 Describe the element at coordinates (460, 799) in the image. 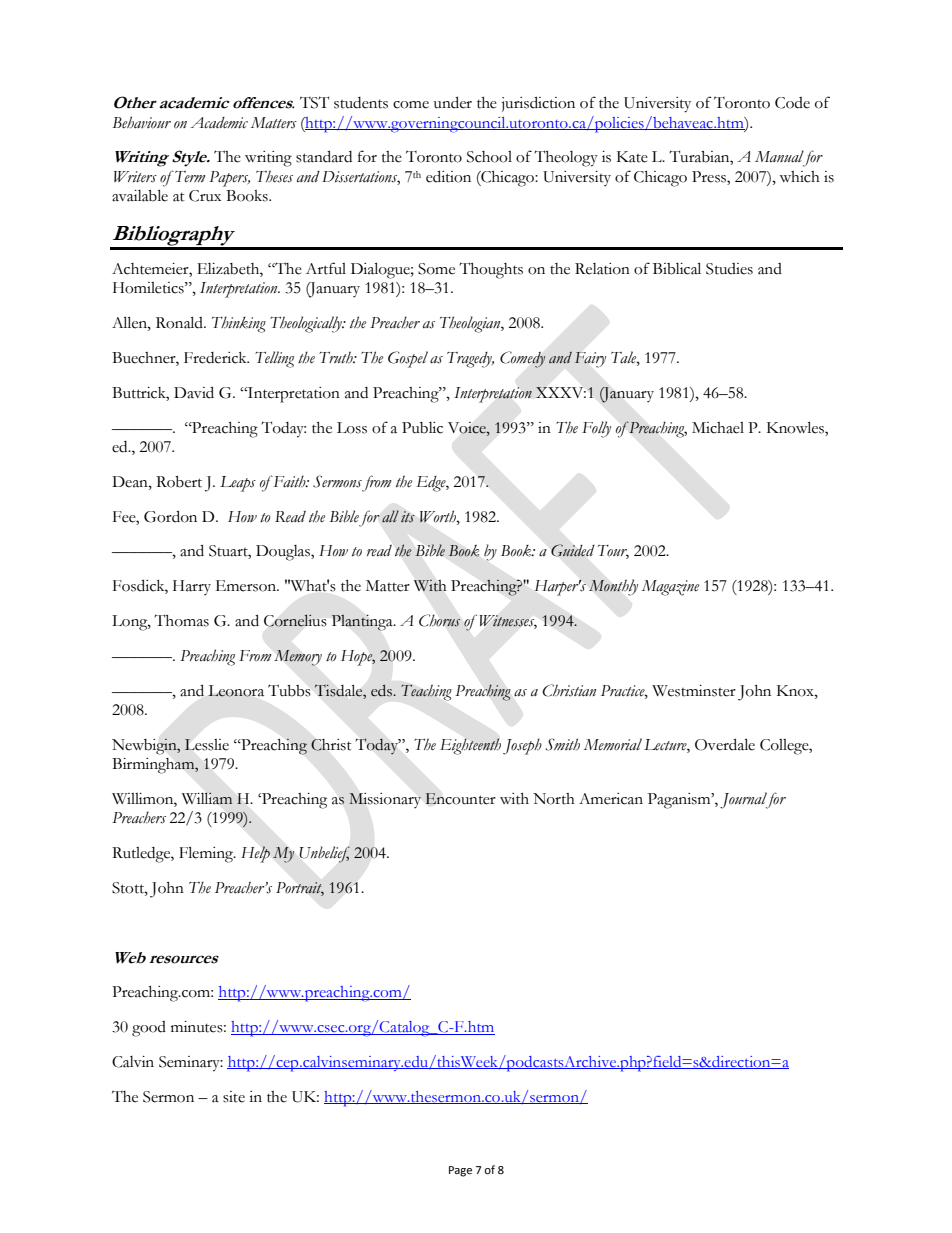

I see `Encounter` at that location.
